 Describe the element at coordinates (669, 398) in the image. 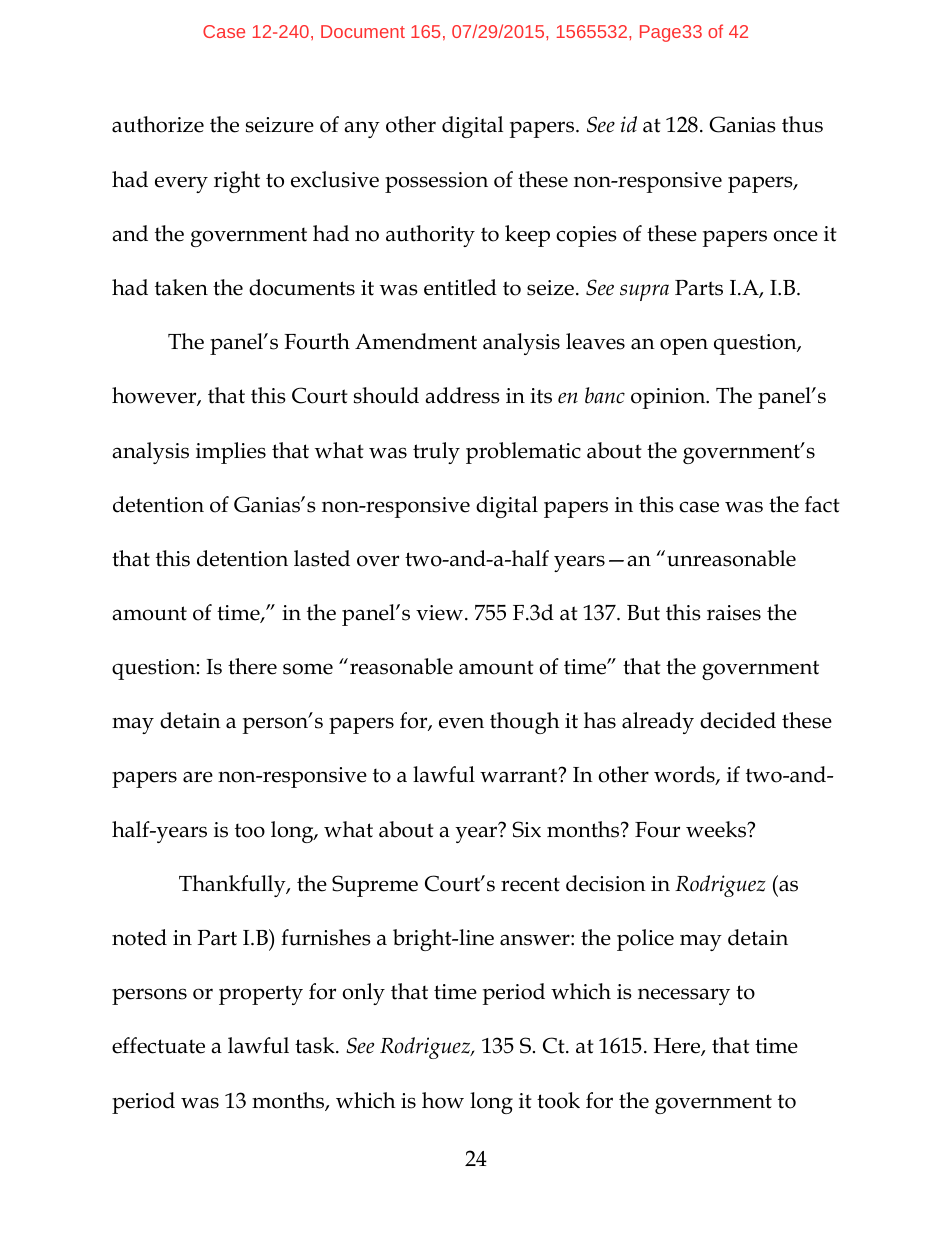

I see `opinion` at that location.
